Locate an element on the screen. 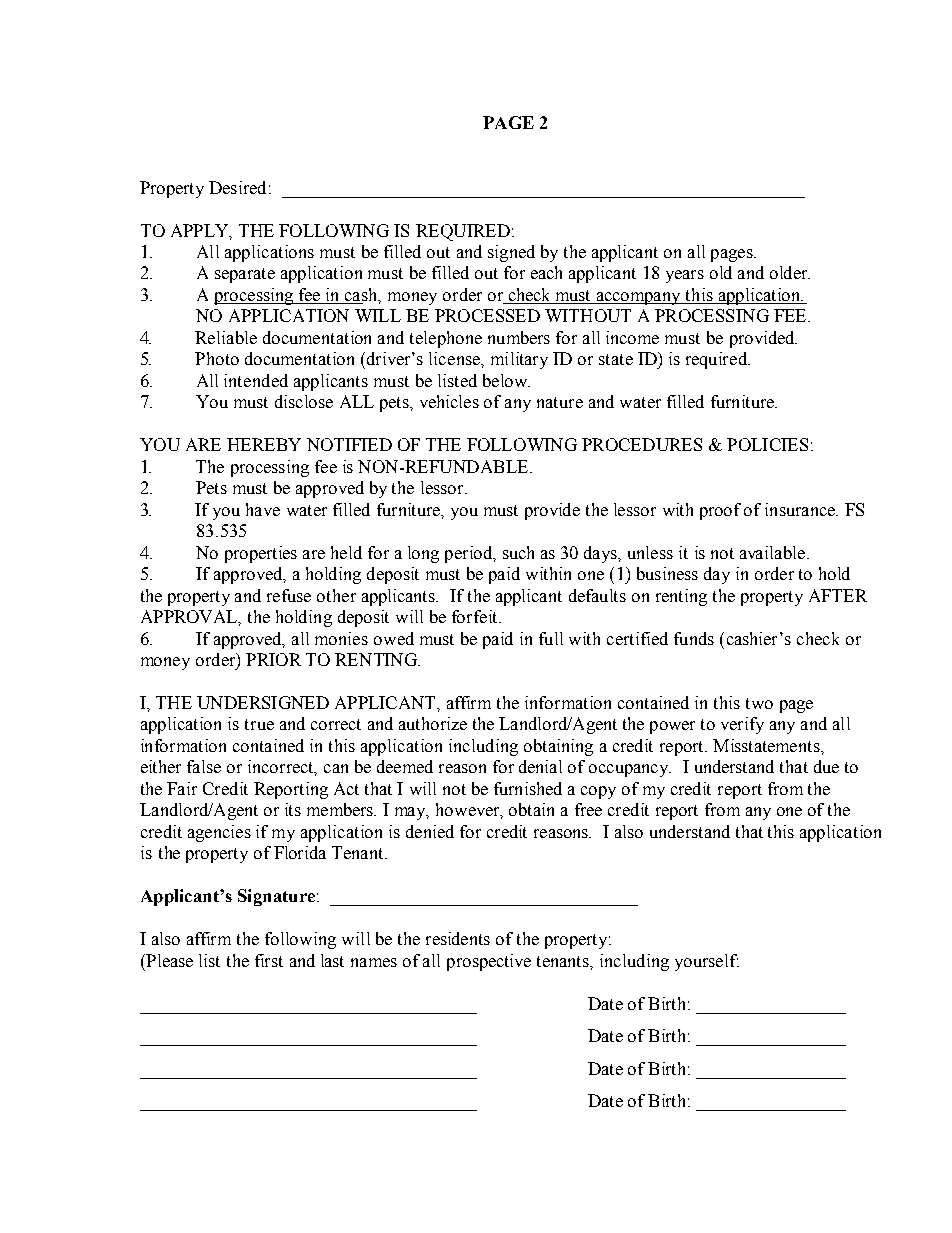 This screenshot has height=1233, width=952. HEREBY is located at coordinates (264, 444).
